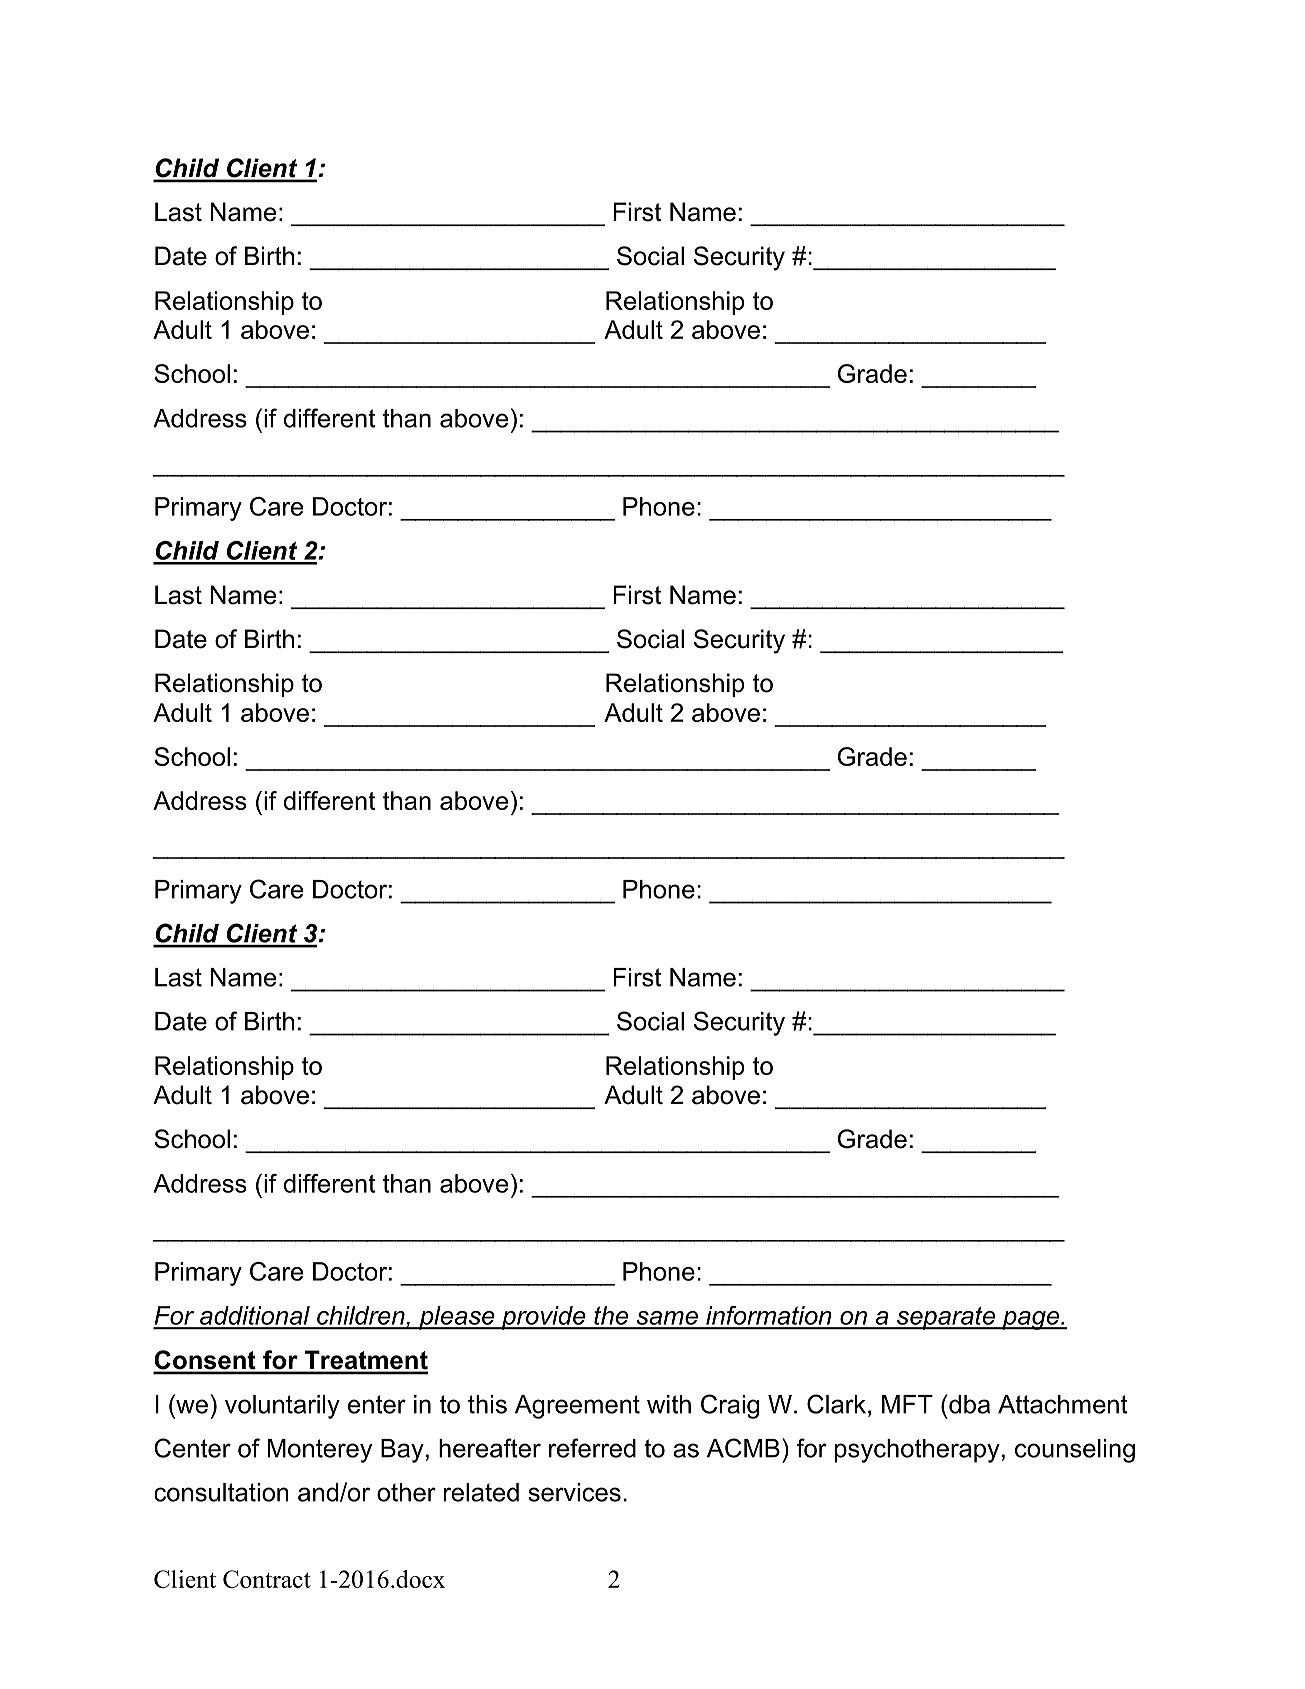  What do you see at coordinates (946, 1318) in the screenshot?
I see `separate` at bounding box center [946, 1318].
